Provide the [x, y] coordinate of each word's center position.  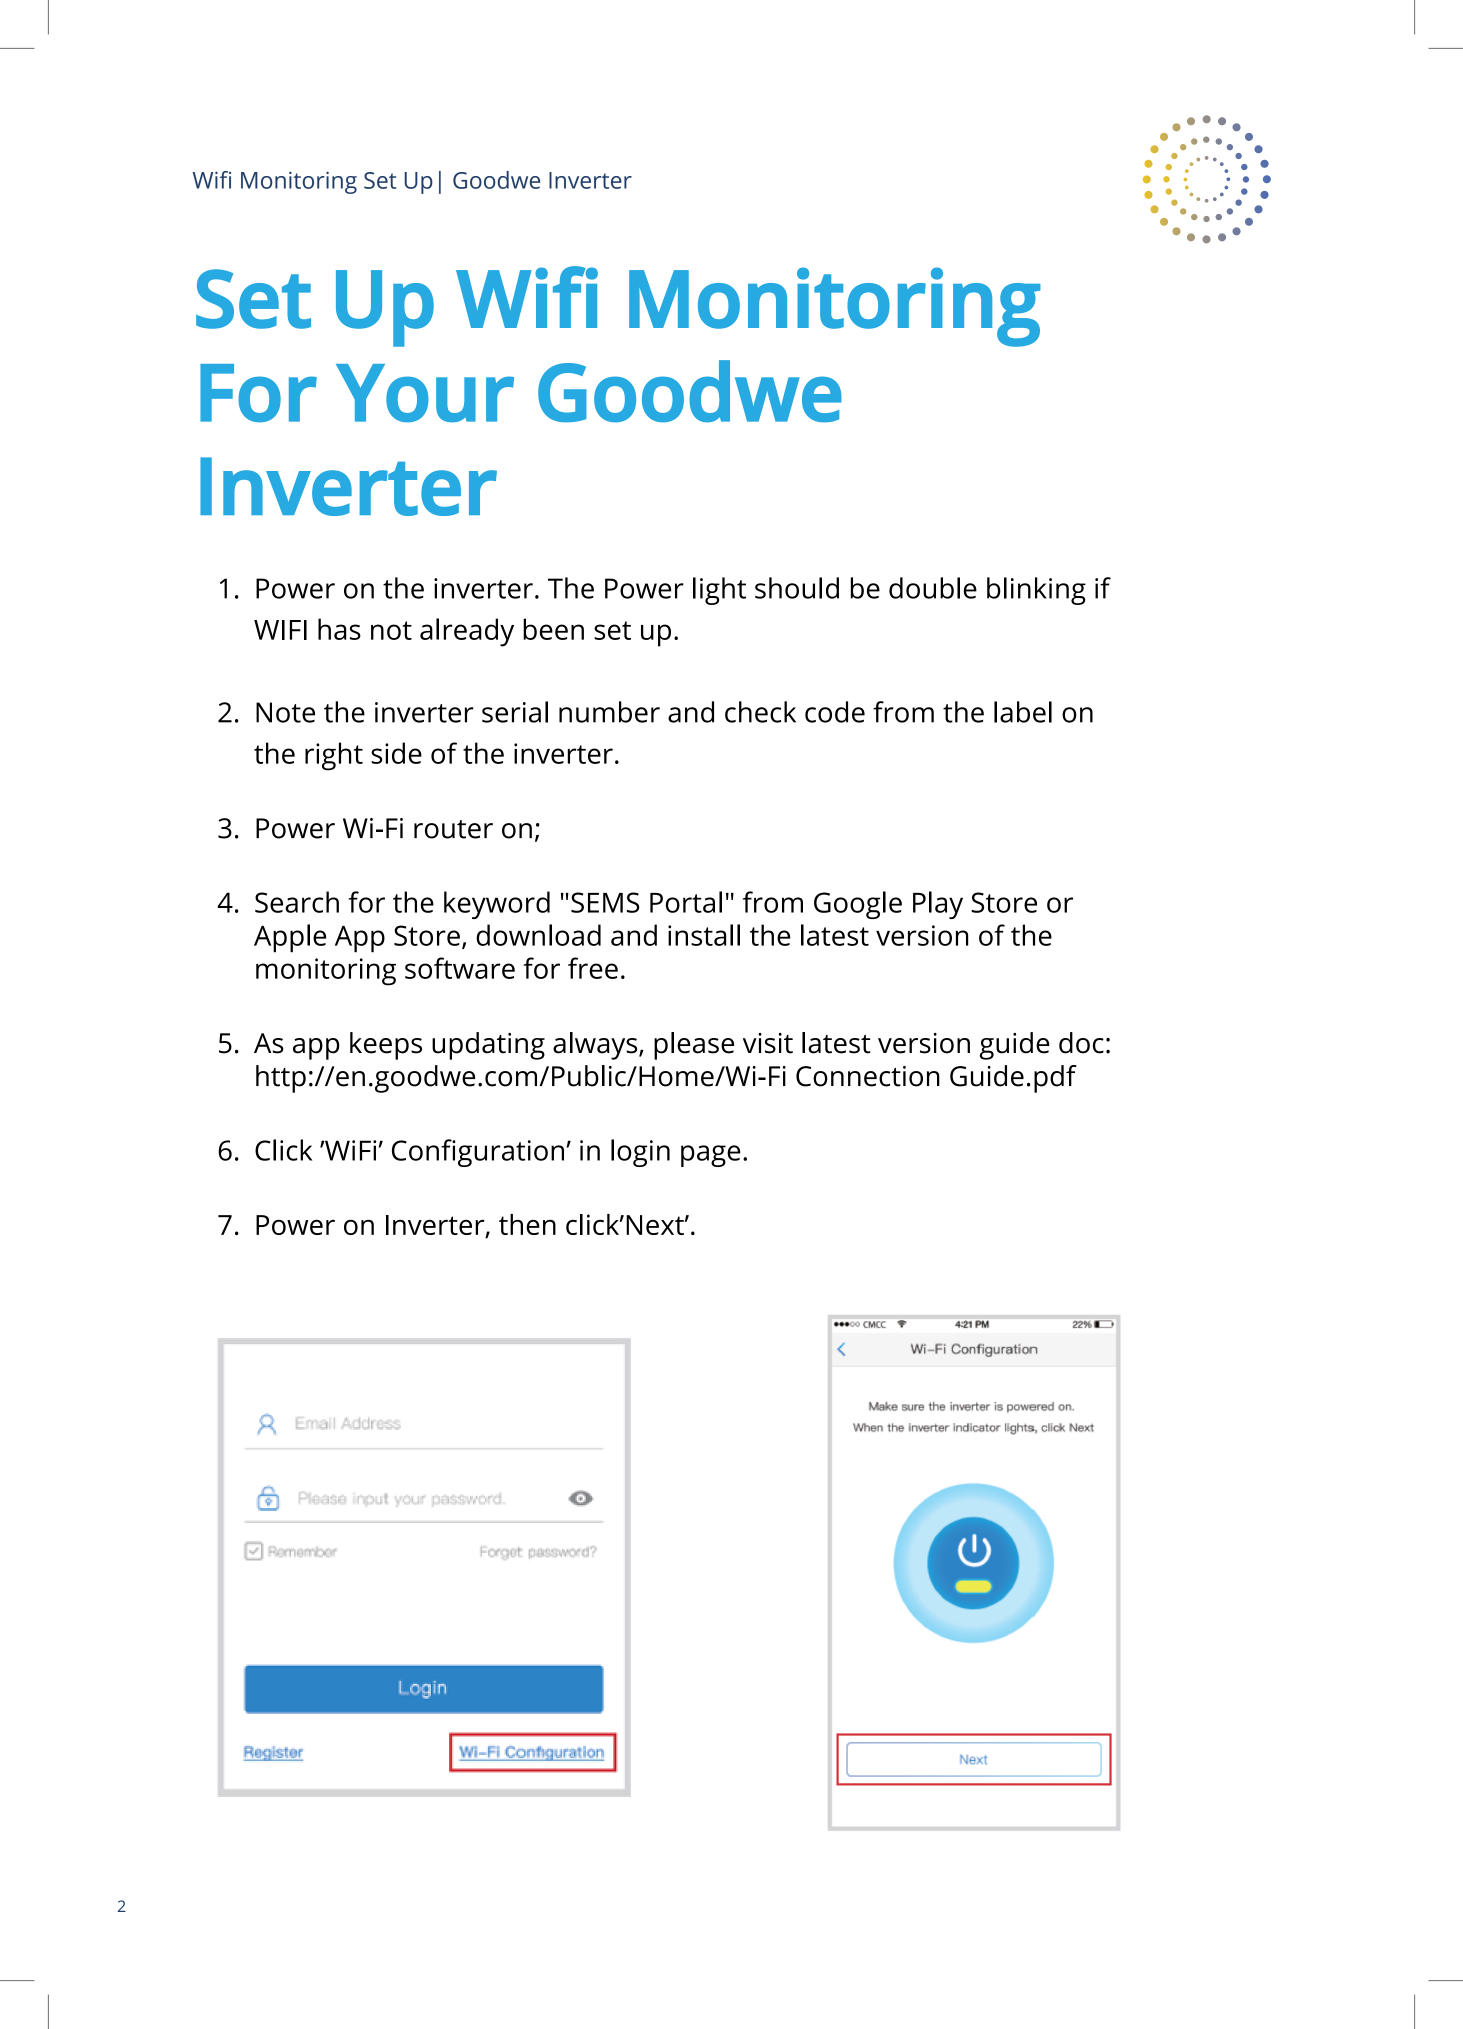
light [719, 591]
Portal [686, 902]
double [933, 588]
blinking [1036, 591]
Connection [868, 1076]
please [694, 1046]
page [711, 1156]
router [453, 829]
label [1023, 712]
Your [425, 393]
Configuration [478, 1153]
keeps [386, 1046]
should [797, 588]
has [339, 629]
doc [1081, 1043]
